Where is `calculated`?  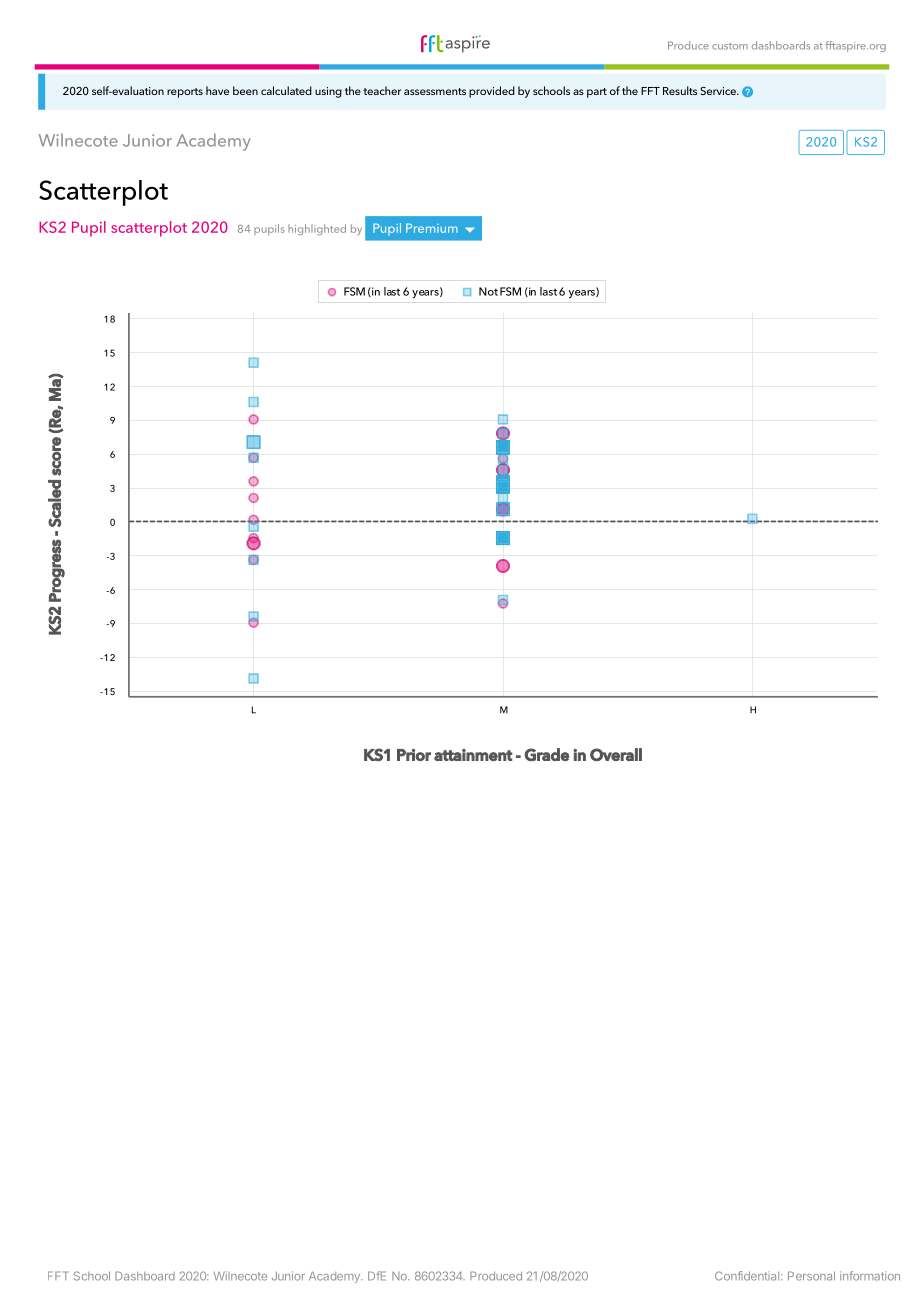
calculated is located at coordinates (286, 90).
